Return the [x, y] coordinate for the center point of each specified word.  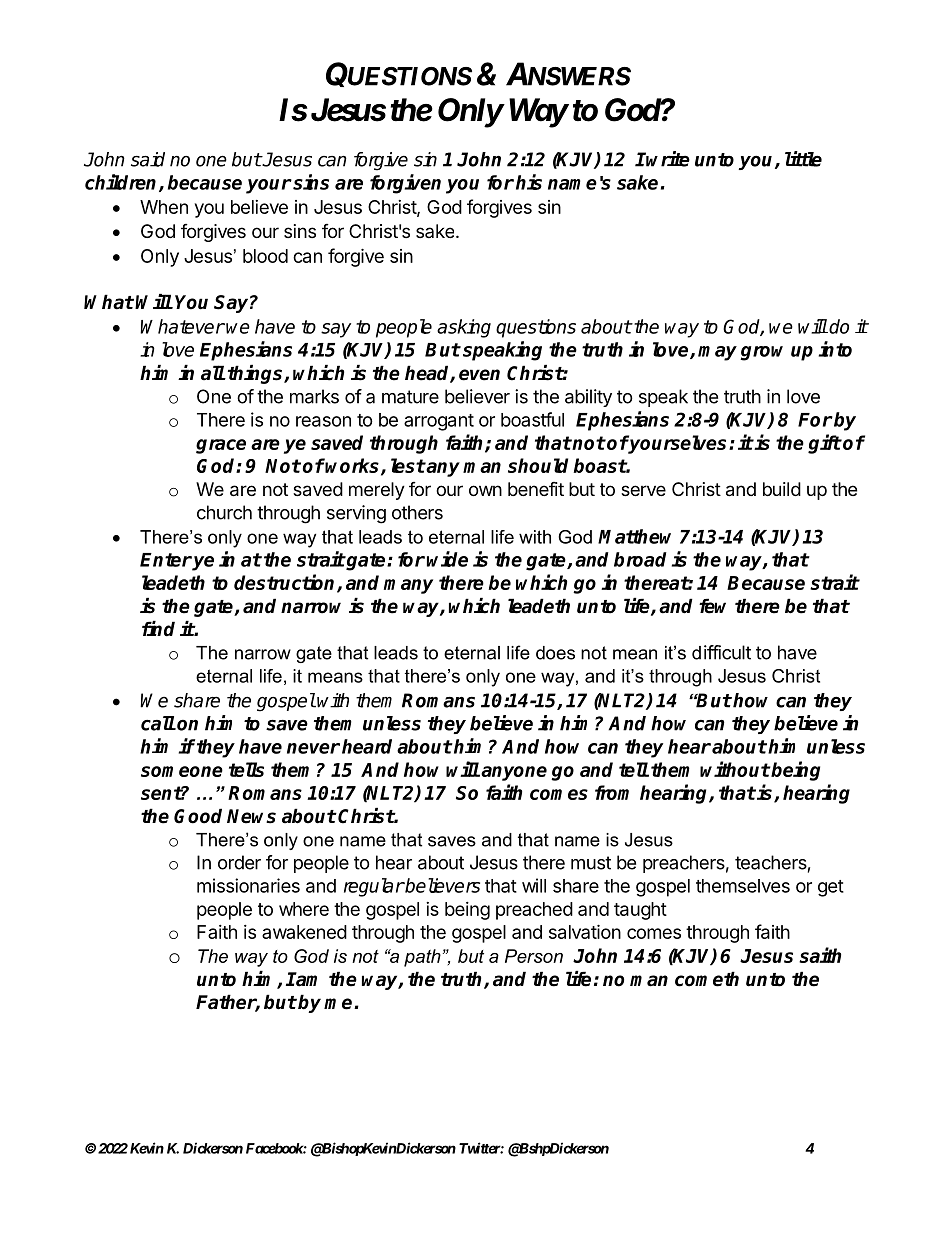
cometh [707, 979]
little [803, 159]
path [422, 958]
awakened [304, 932]
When [164, 207]
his [529, 182]
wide [447, 559]
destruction [286, 583]
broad [640, 559]
